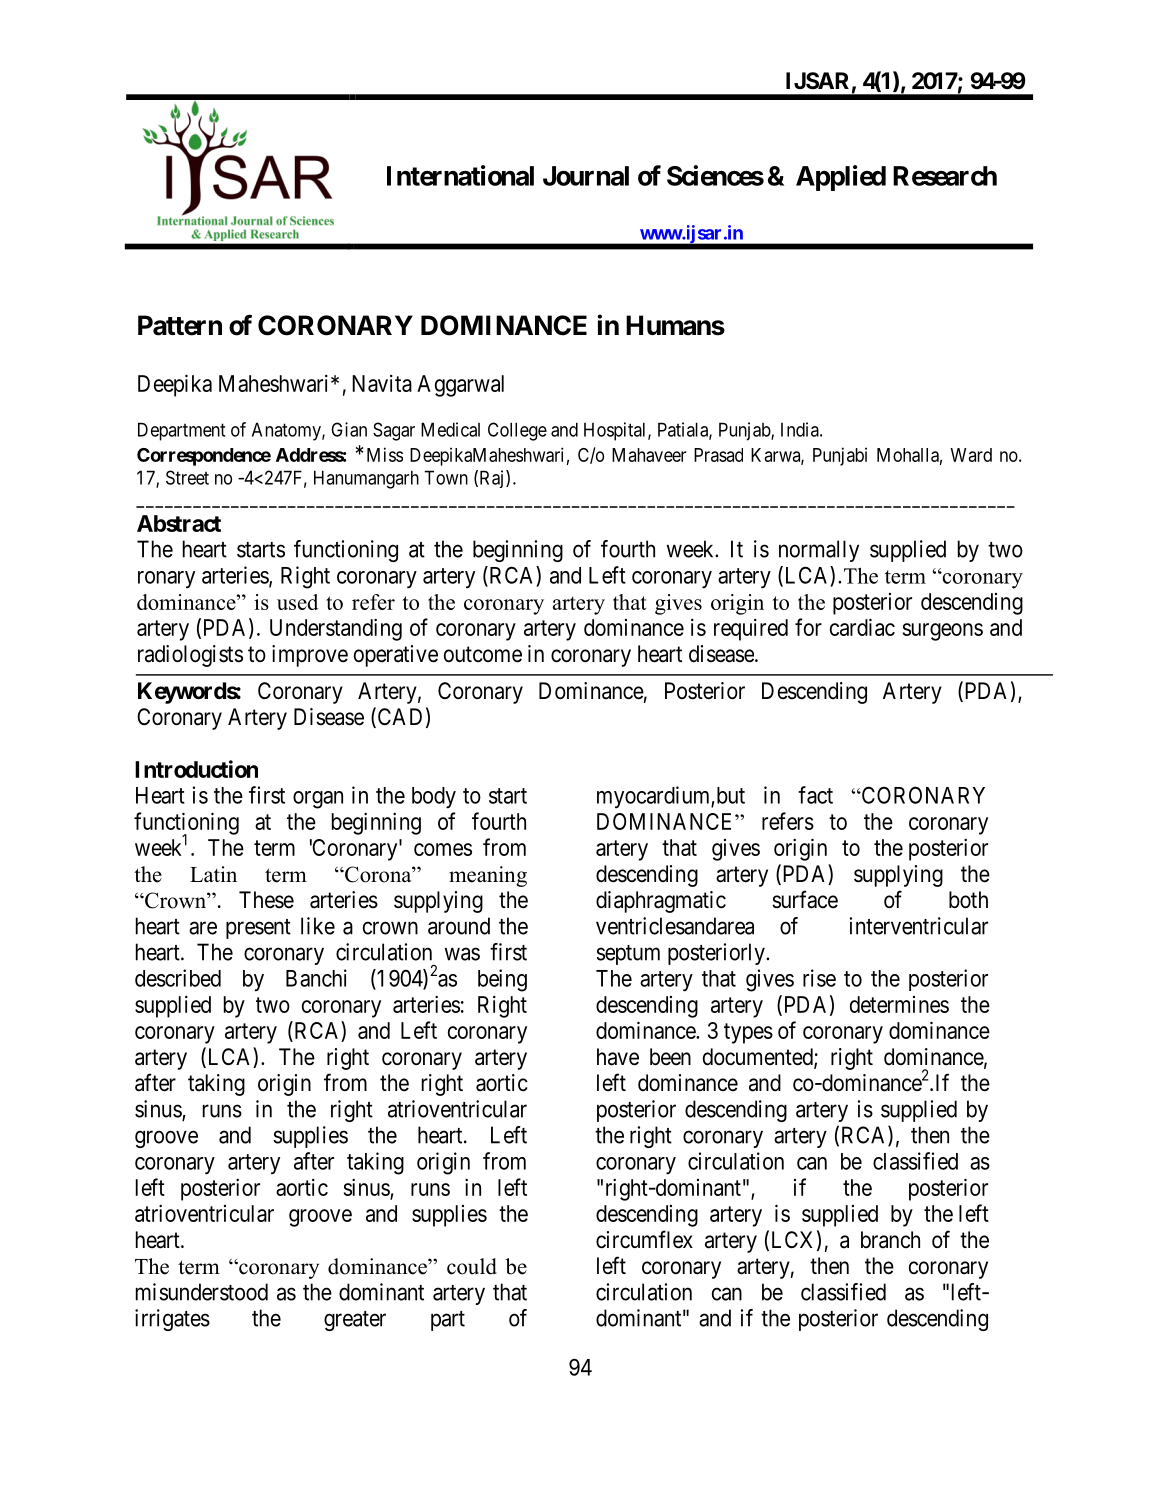 The height and width of the page is (1500, 1159). Describe the element at coordinates (586, 176) in the page. I see `Journal` at that location.
